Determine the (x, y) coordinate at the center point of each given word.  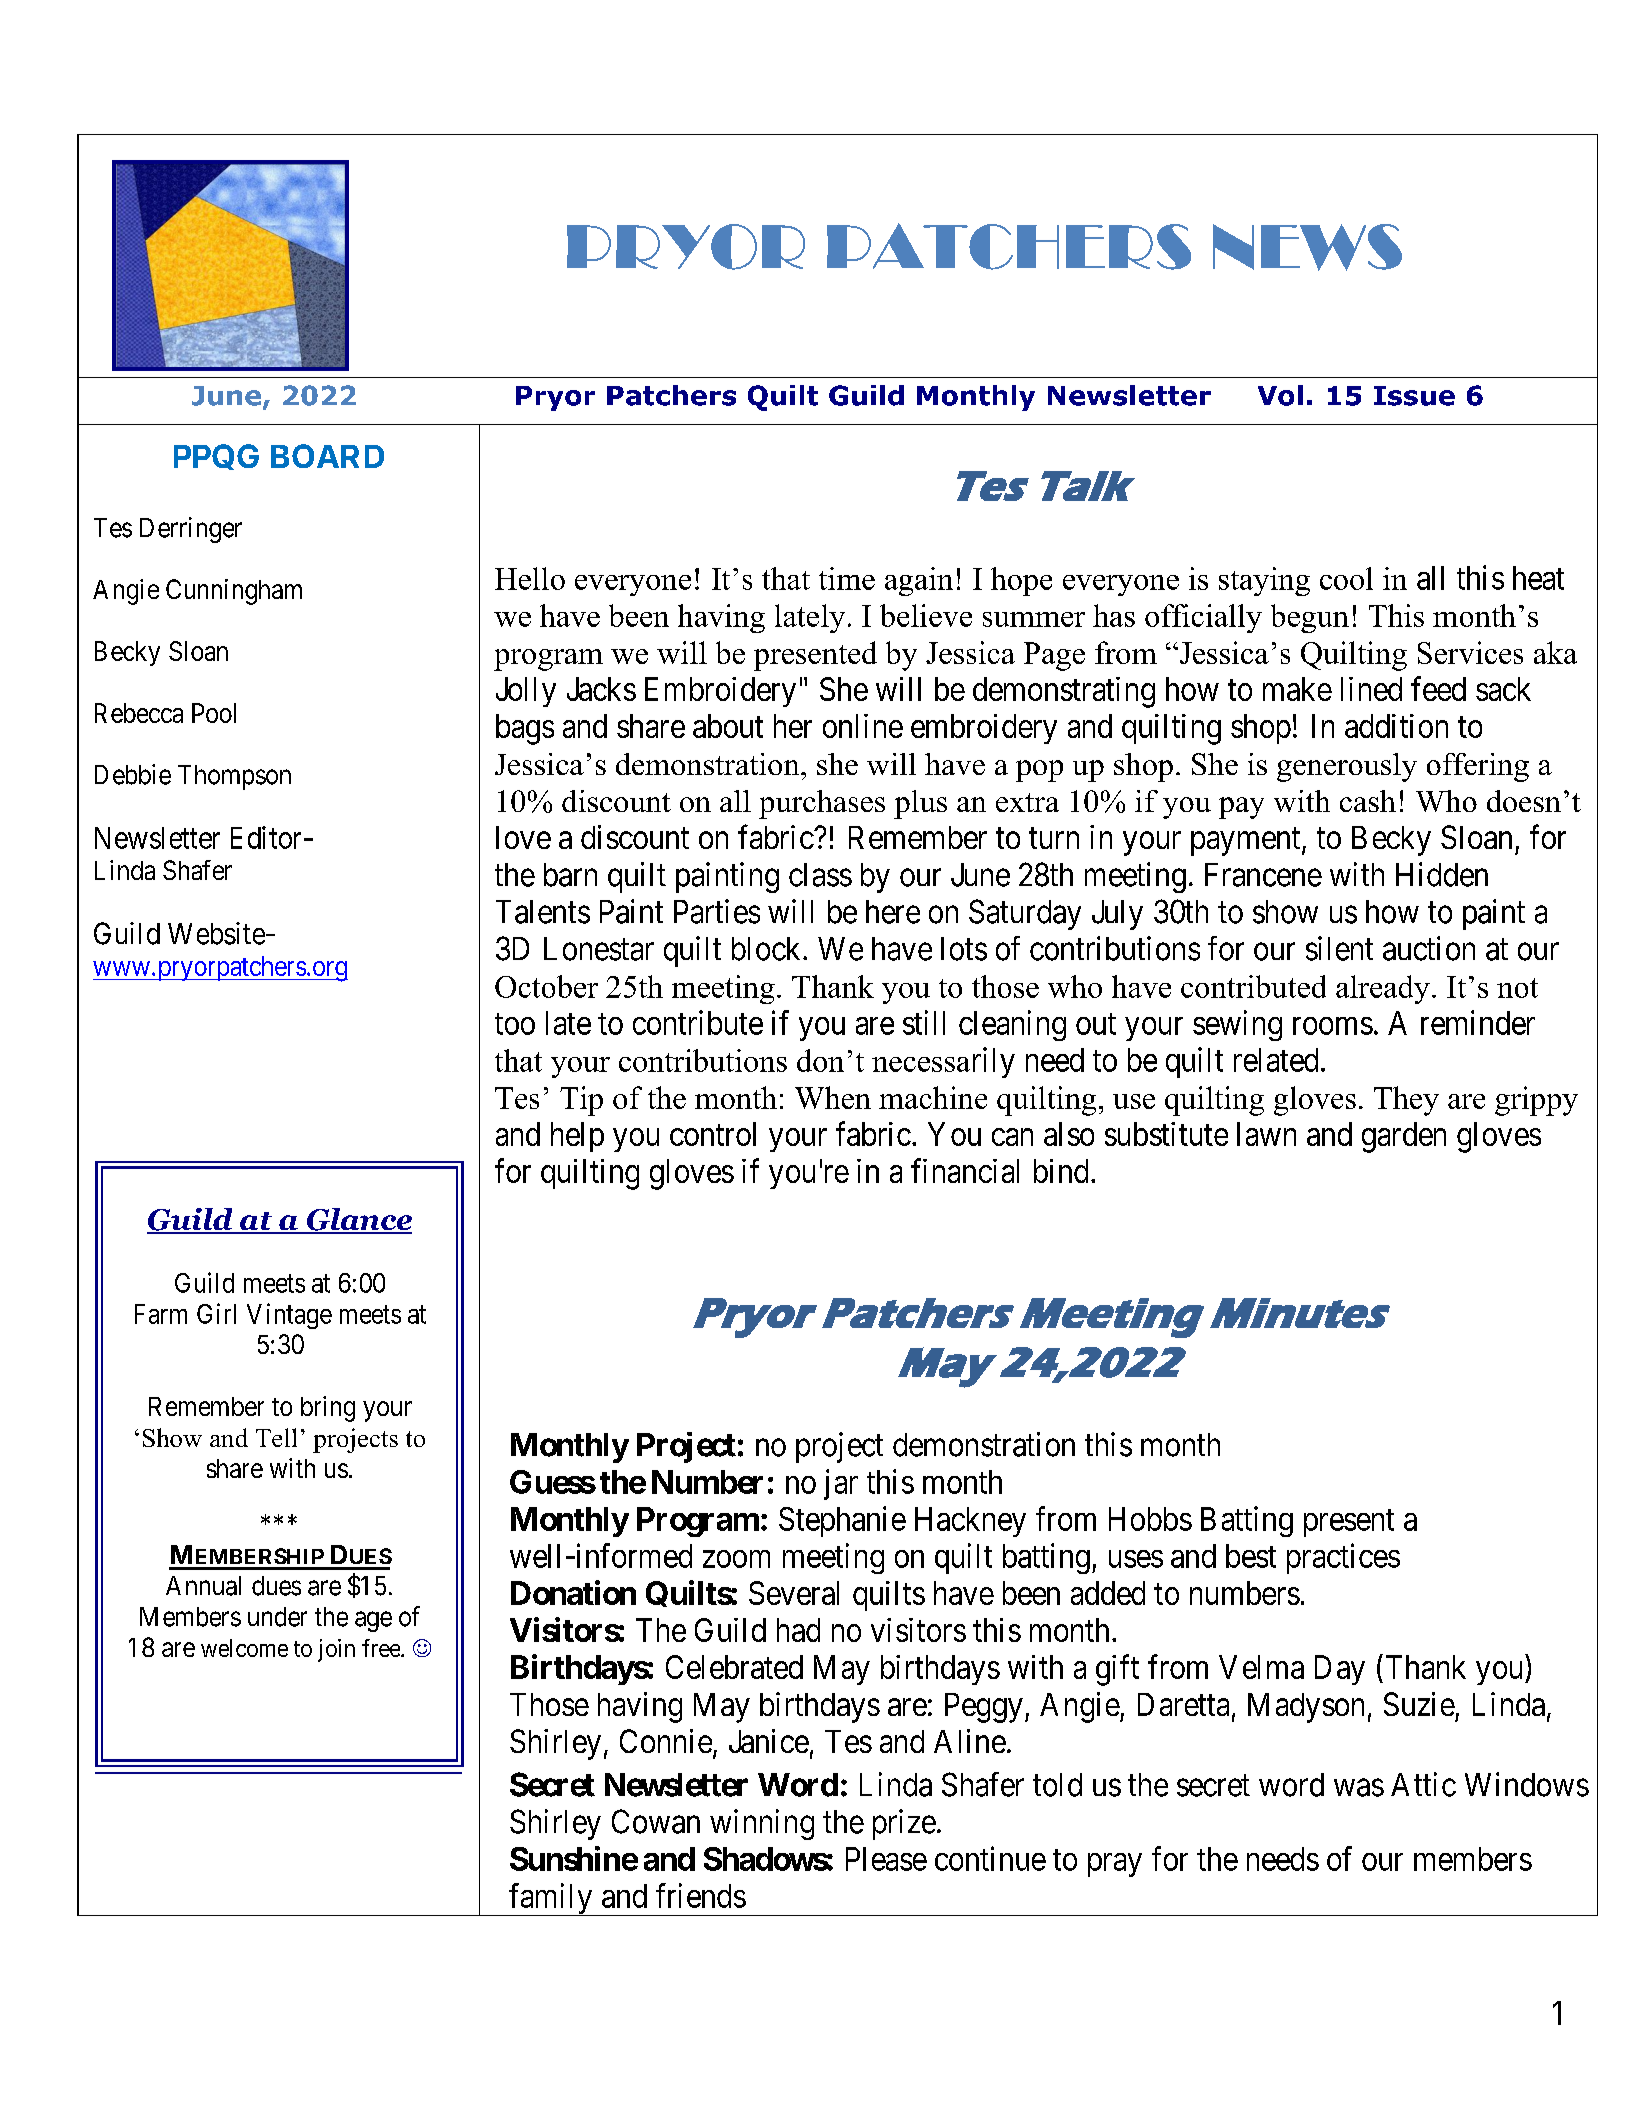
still (924, 1022)
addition (1396, 726)
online (863, 726)
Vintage (289, 1316)
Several (794, 1593)
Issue (1414, 396)
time (847, 578)
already (1383, 989)
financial (965, 1170)
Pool (214, 713)
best (1251, 1556)
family (550, 1899)
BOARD (327, 456)
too (515, 1024)
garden (1404, 1137)
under (277, 1617)
